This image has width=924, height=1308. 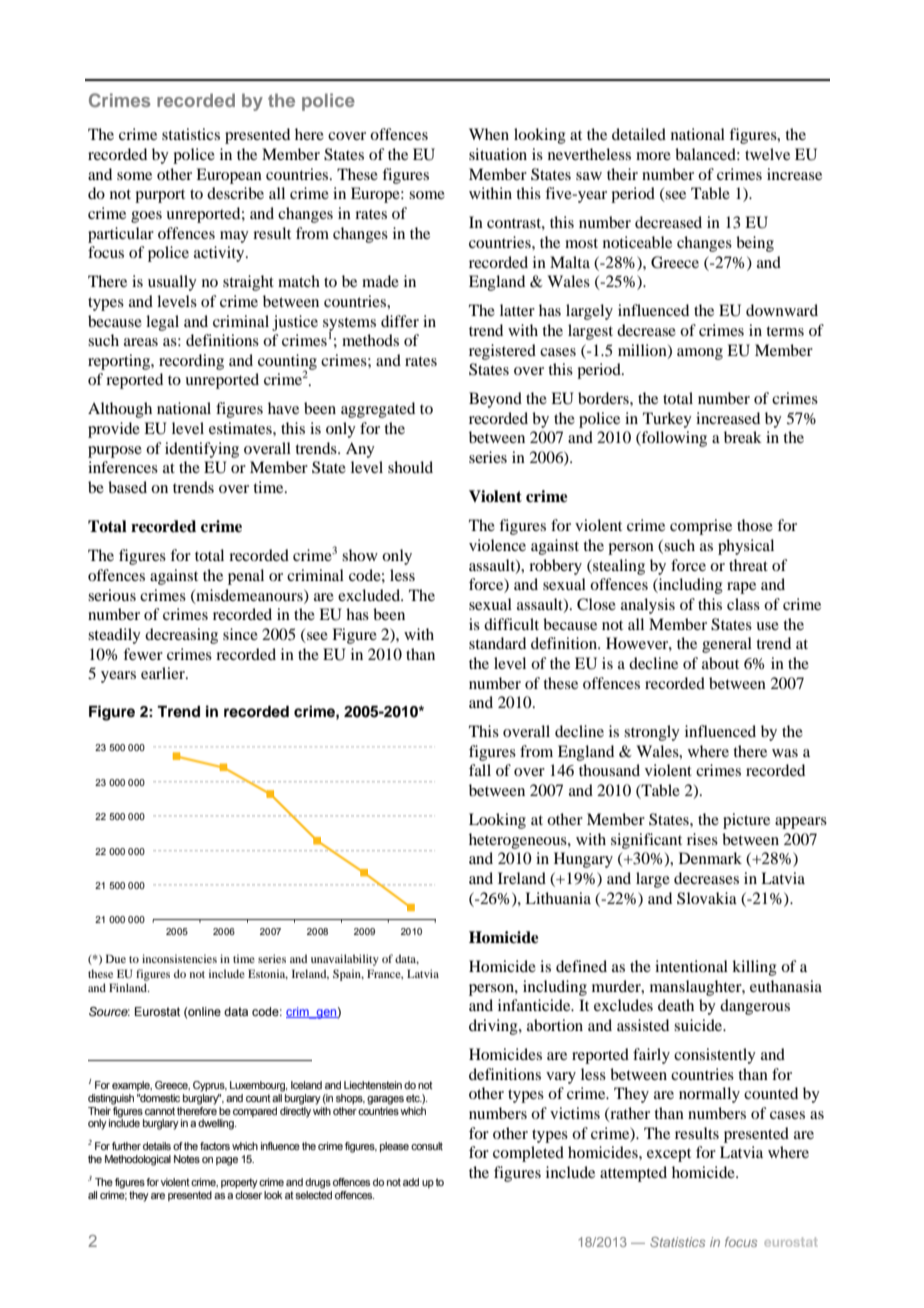 I want to click on consult, so click(x=427, y=1146).
